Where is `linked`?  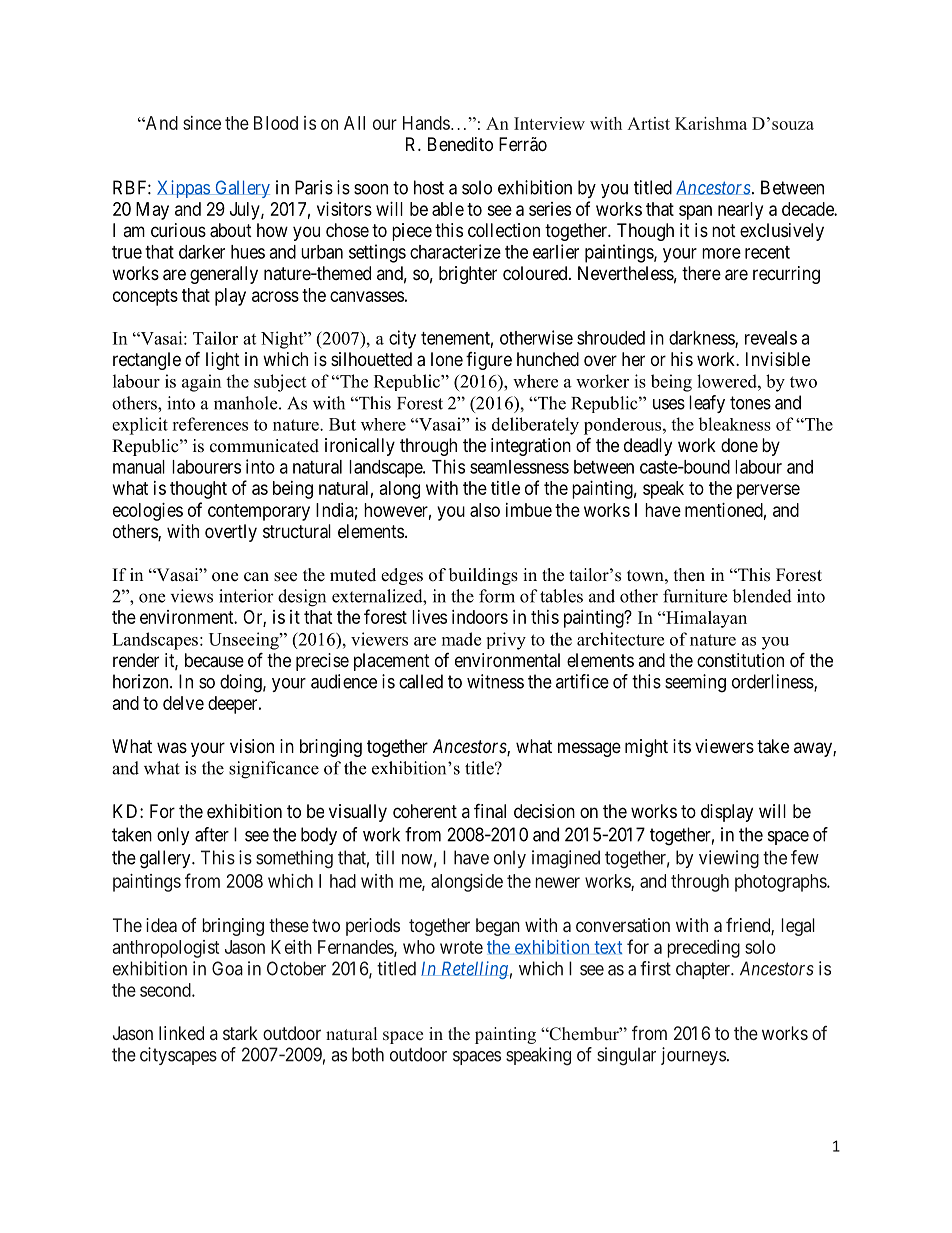
linked is located at coordinates (181, 1033).
